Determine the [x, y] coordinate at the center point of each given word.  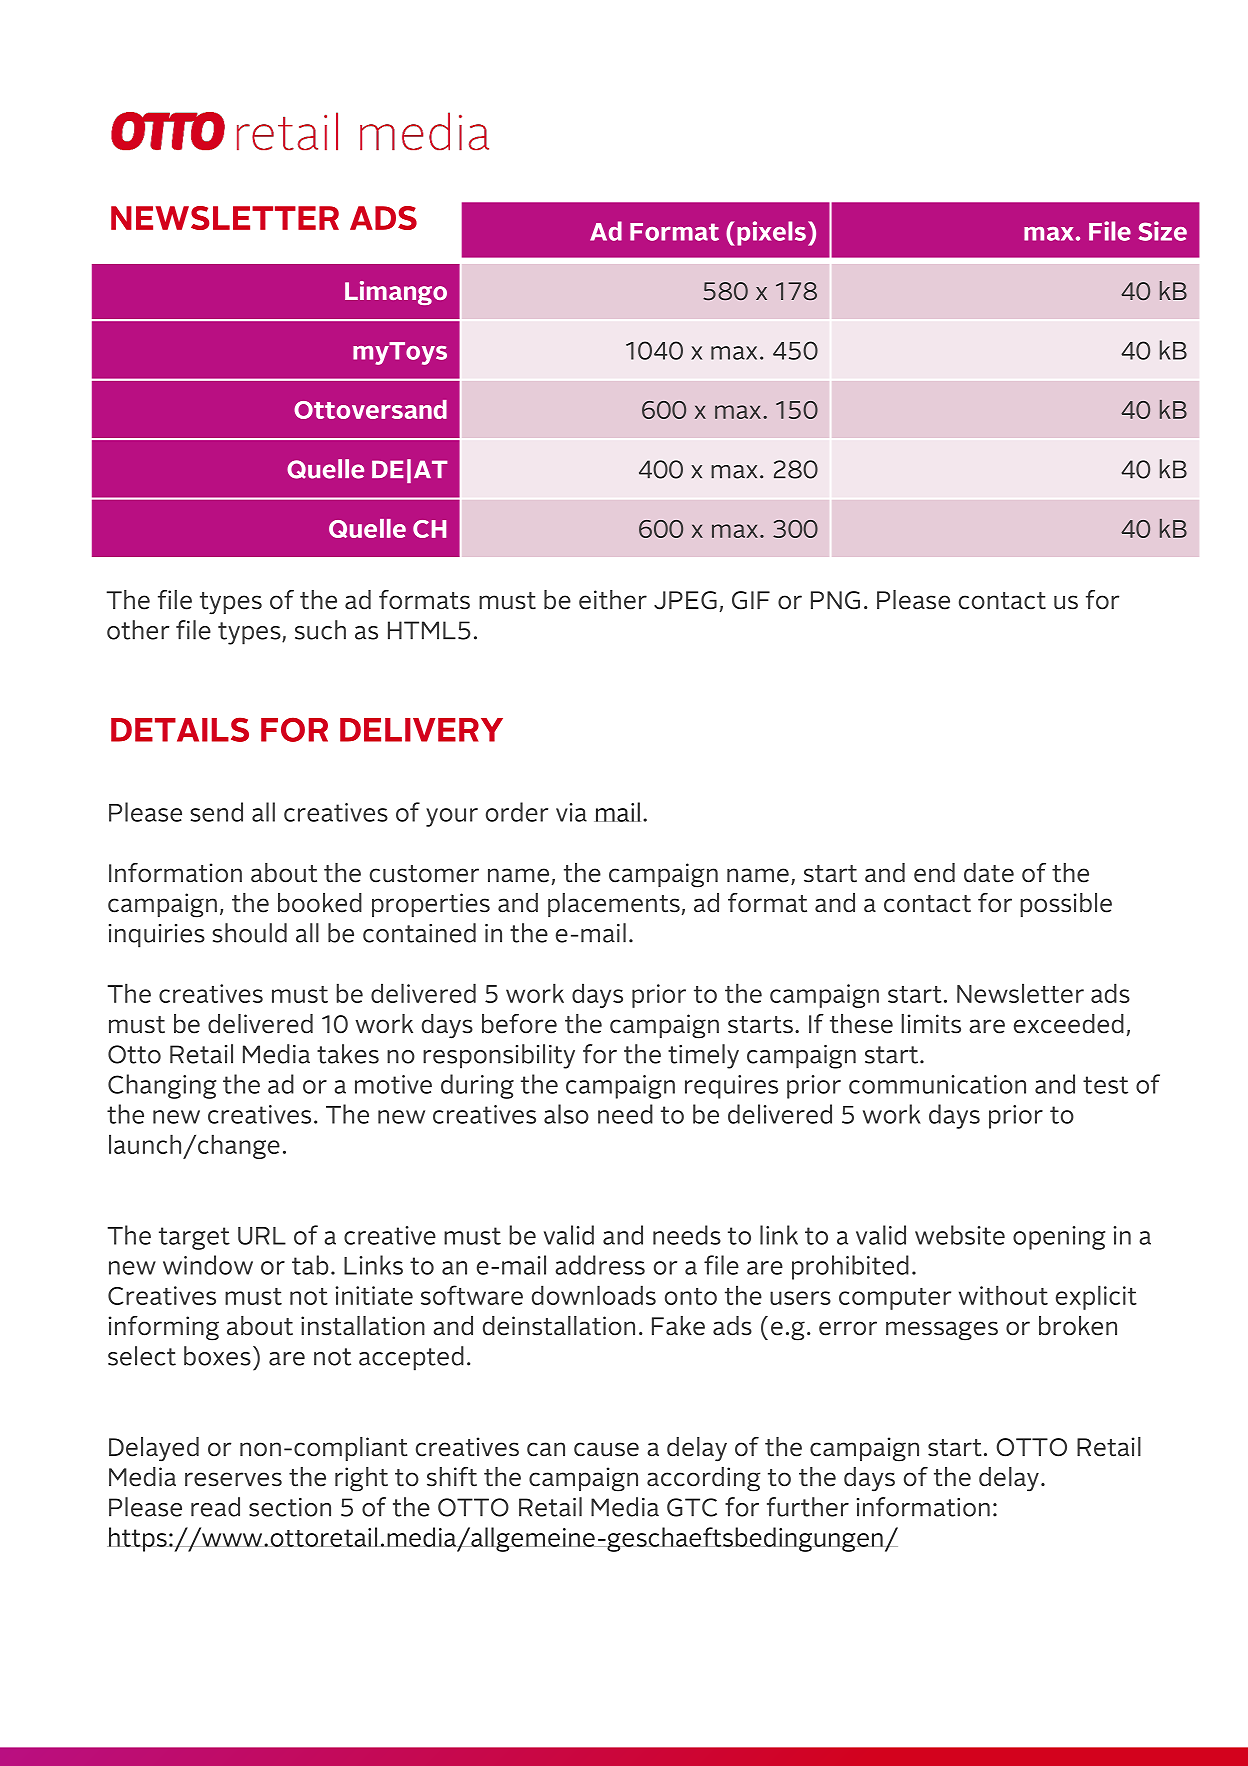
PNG [835, 600]
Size [1162, 231]
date [989, 873]
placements [614, 905]
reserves [233, 1479]
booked [320, 903]
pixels [771, 233]
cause [606, 1449]
